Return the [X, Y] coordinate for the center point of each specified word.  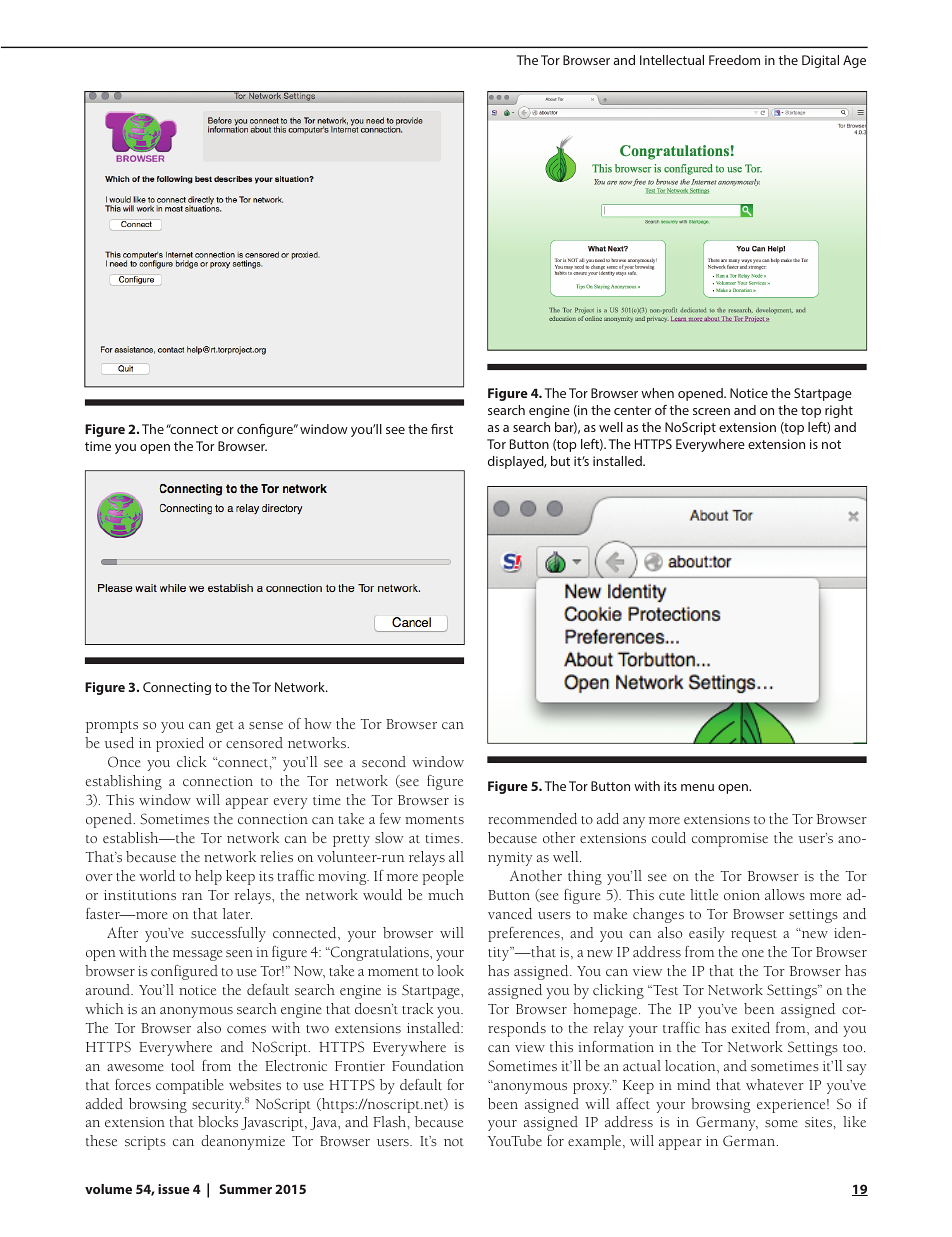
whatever [775, 1084]
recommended [532, 818]
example [596, 1142]
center [632, 410]
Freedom [734, 60]
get [225, 727]
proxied [180, 744]
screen [711, 411]
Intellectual [672, 60]
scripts [145, 1143]
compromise [730, 840]
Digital [820, 61]
